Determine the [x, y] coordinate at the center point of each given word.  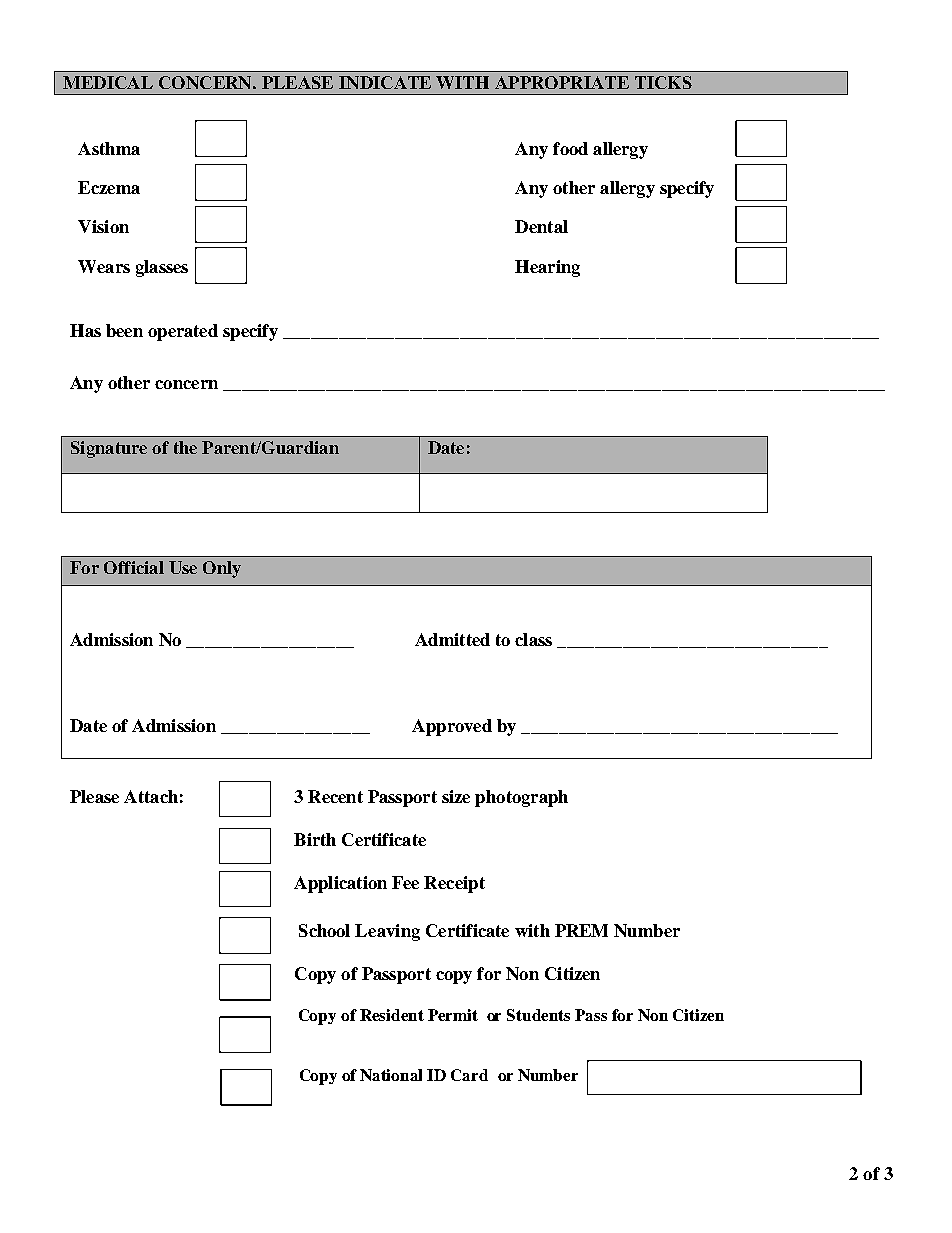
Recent [335, 796]
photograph [521, 798]
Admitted [452, 639]
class [533, 639]
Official [134, 567]
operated [183, 332]
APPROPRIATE [562, 82]
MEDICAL [108, 82]
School [324, 930]
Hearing [547, 268]
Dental [541, 226]
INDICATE [385, 82]
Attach [151, 796]
